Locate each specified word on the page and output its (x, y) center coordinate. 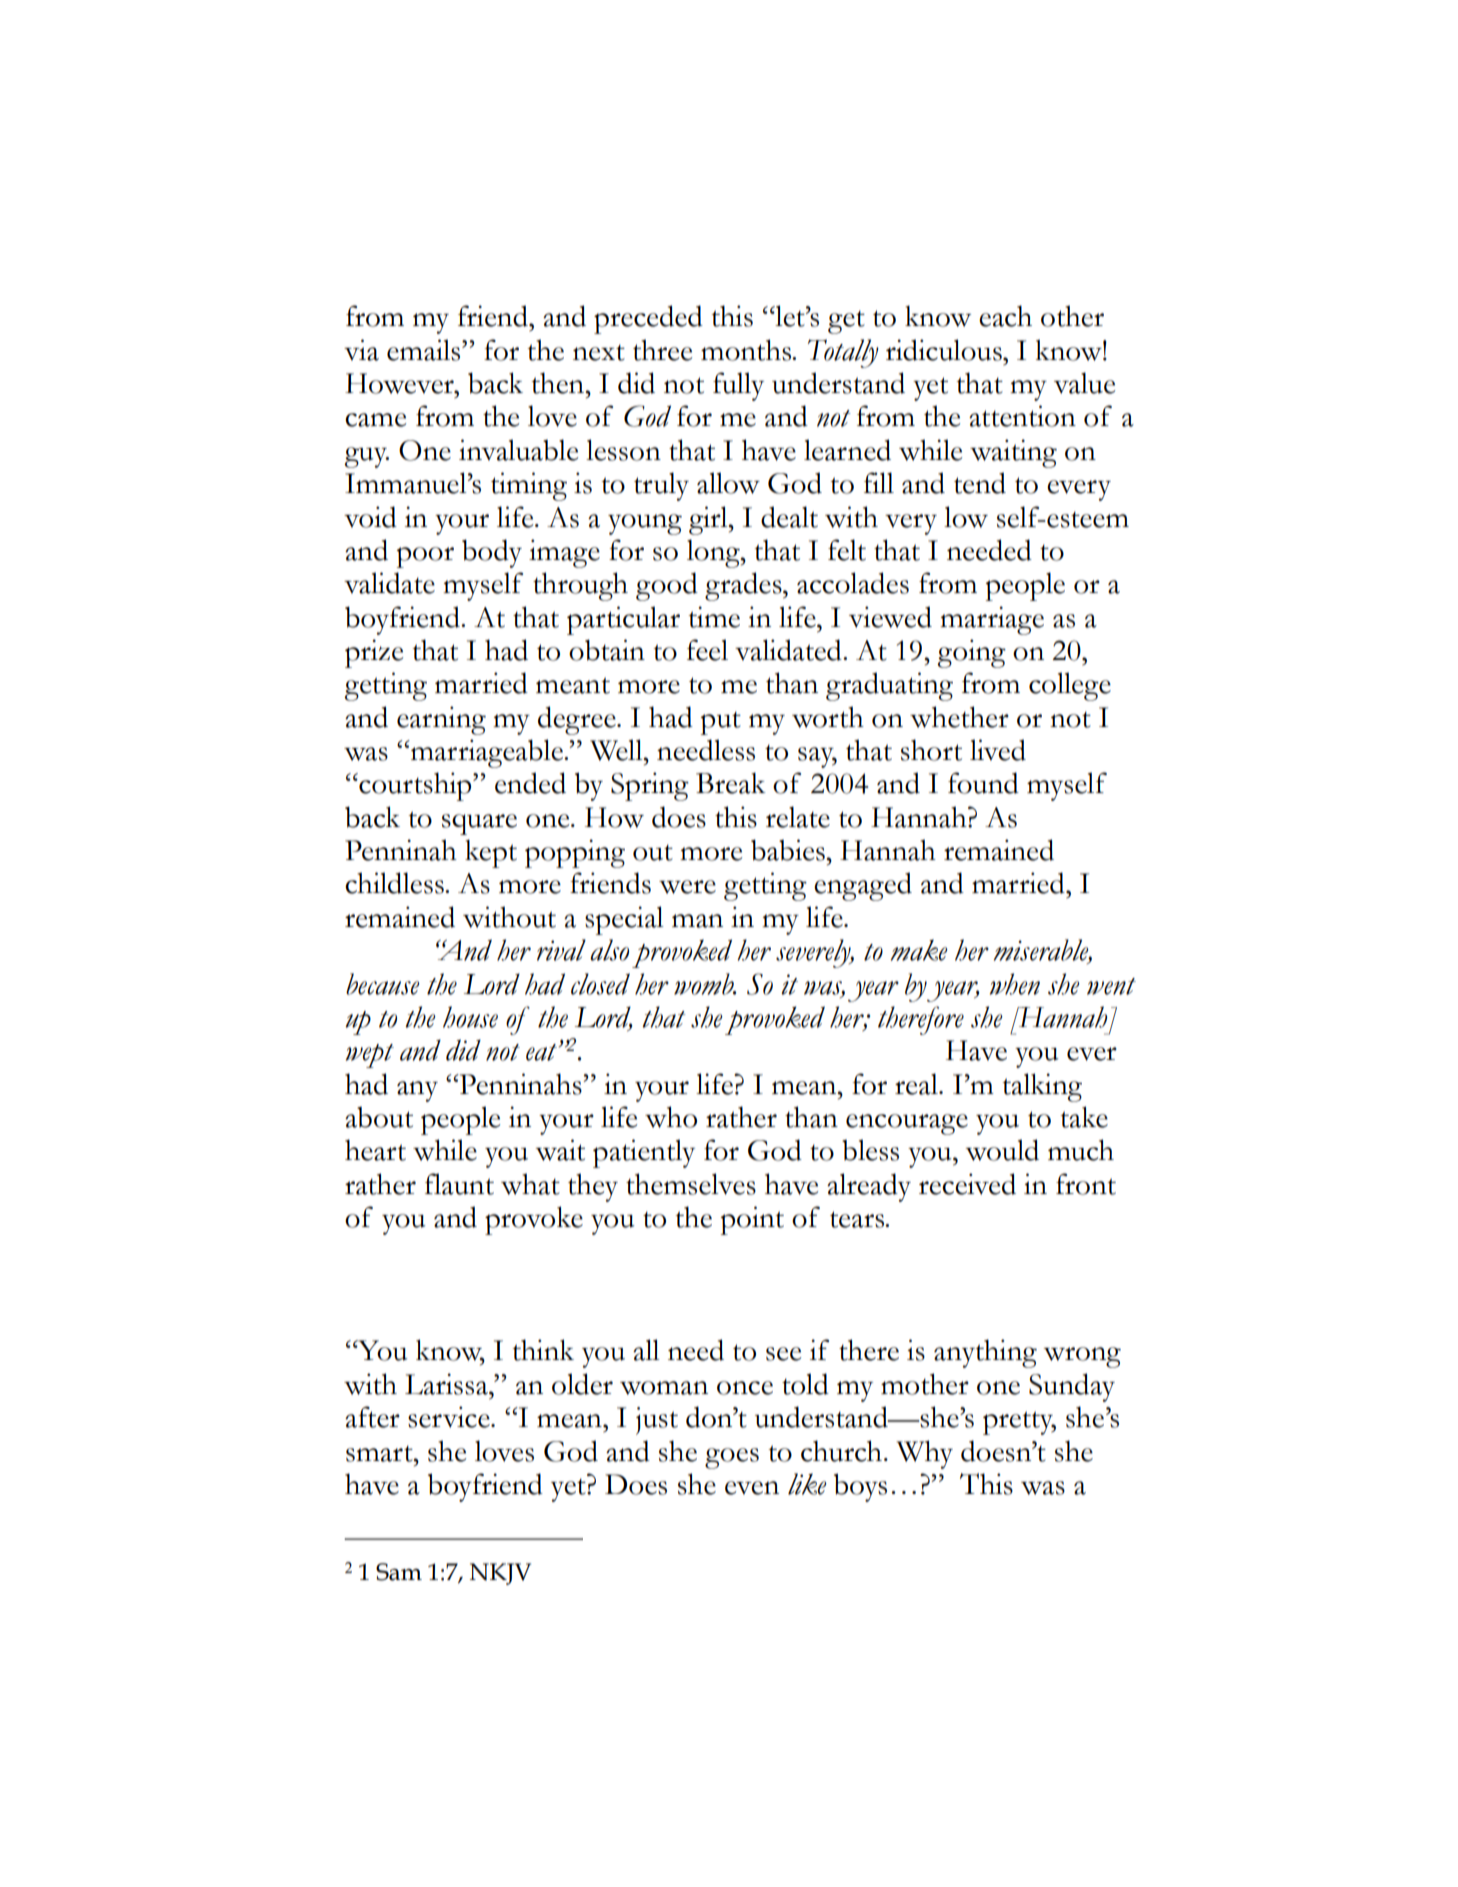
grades (744, 586)
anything (985, 1353)
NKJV (500, 1574)
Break (731, 783)
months (747, 350)
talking (1042, 1087)
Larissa (447, 1384)
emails (425, 350)
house (470, 1017)
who (671, 1117)
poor (425, 557)
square (479, 824)
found (983, 783)
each (1005, 316)
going (971, 653)
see (783, 1354)
